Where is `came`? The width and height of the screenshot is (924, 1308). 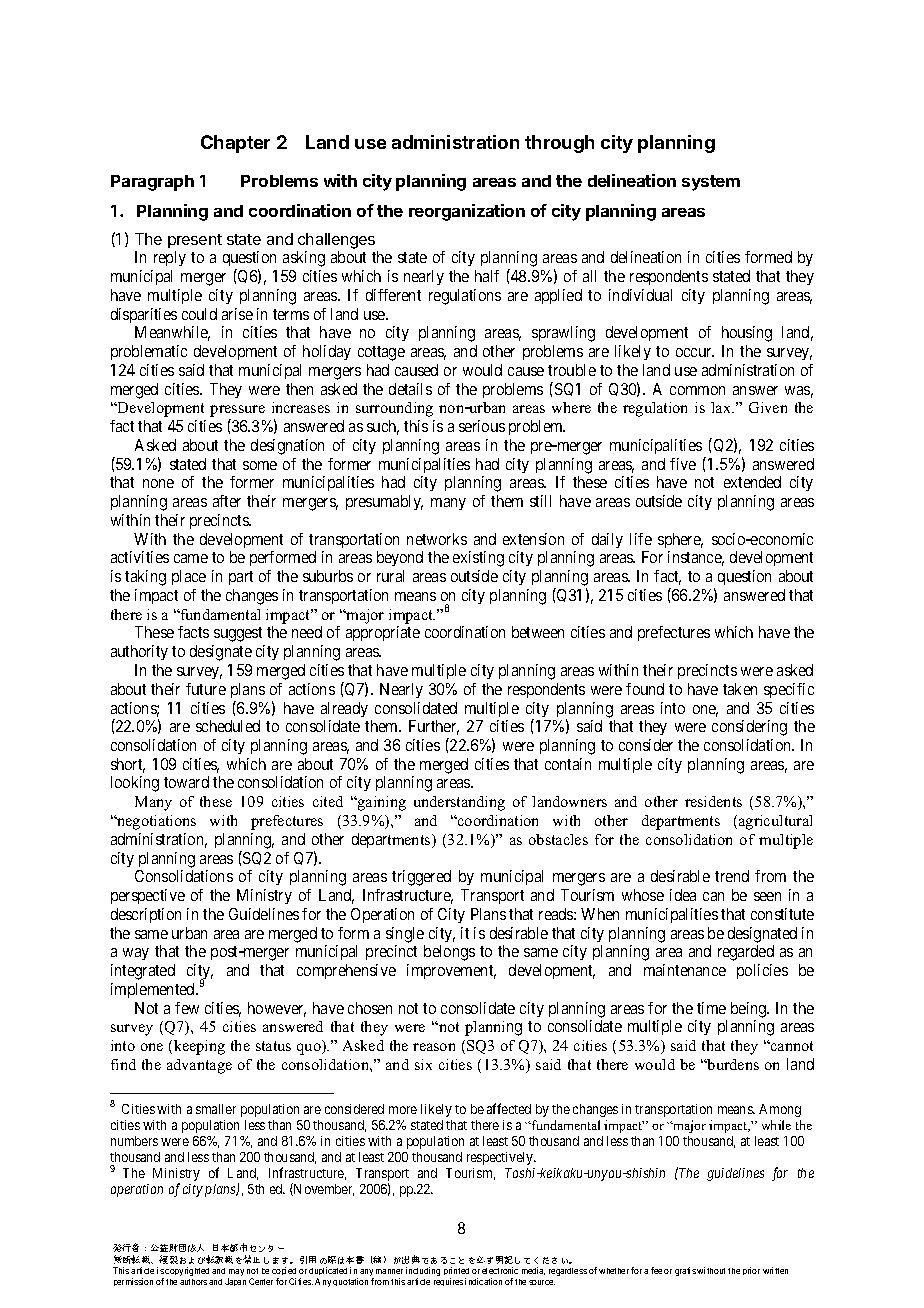 came is located at coordinates (191, 558).
